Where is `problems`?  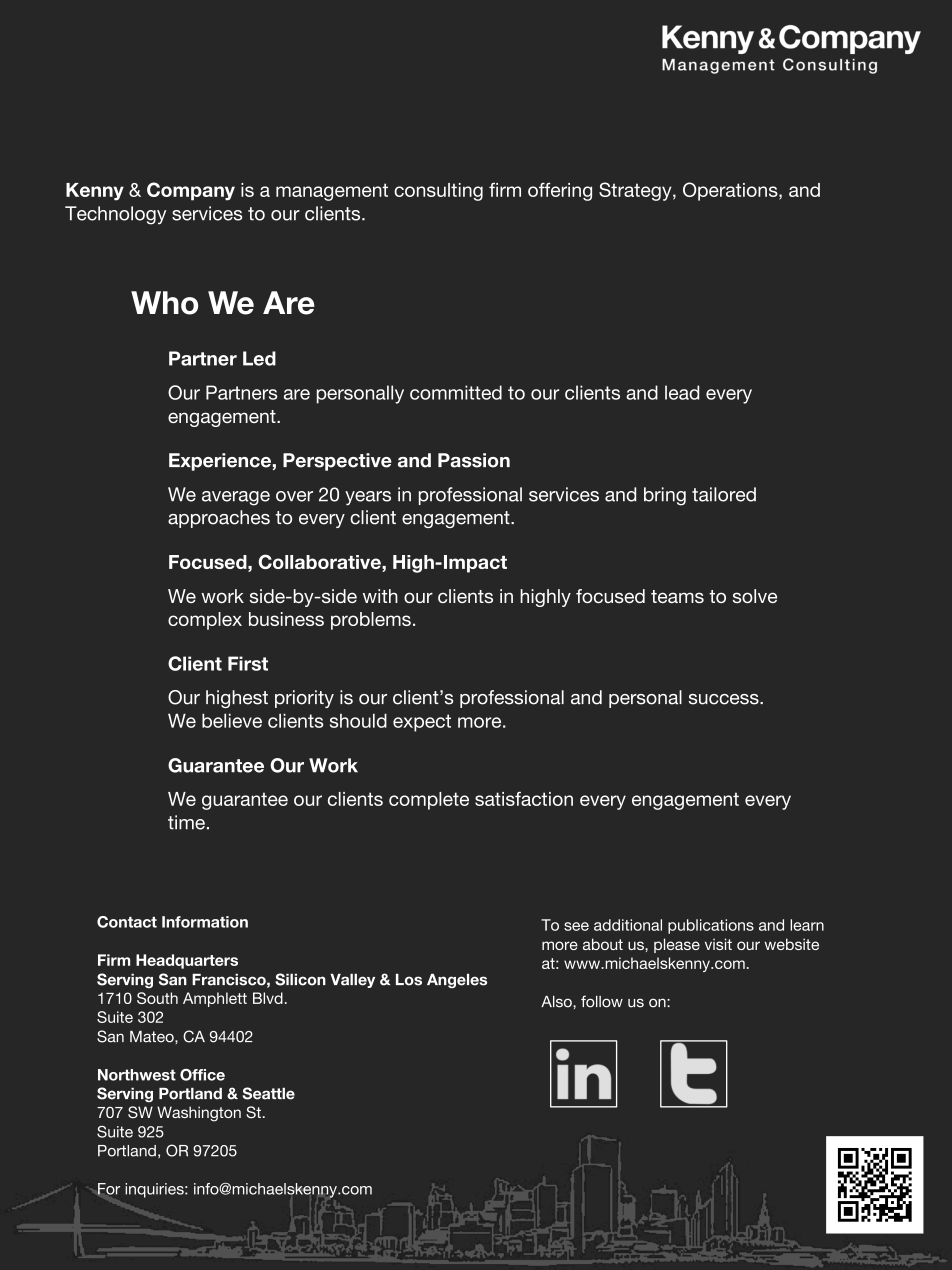
problems is located at coordinates (371, 621).
